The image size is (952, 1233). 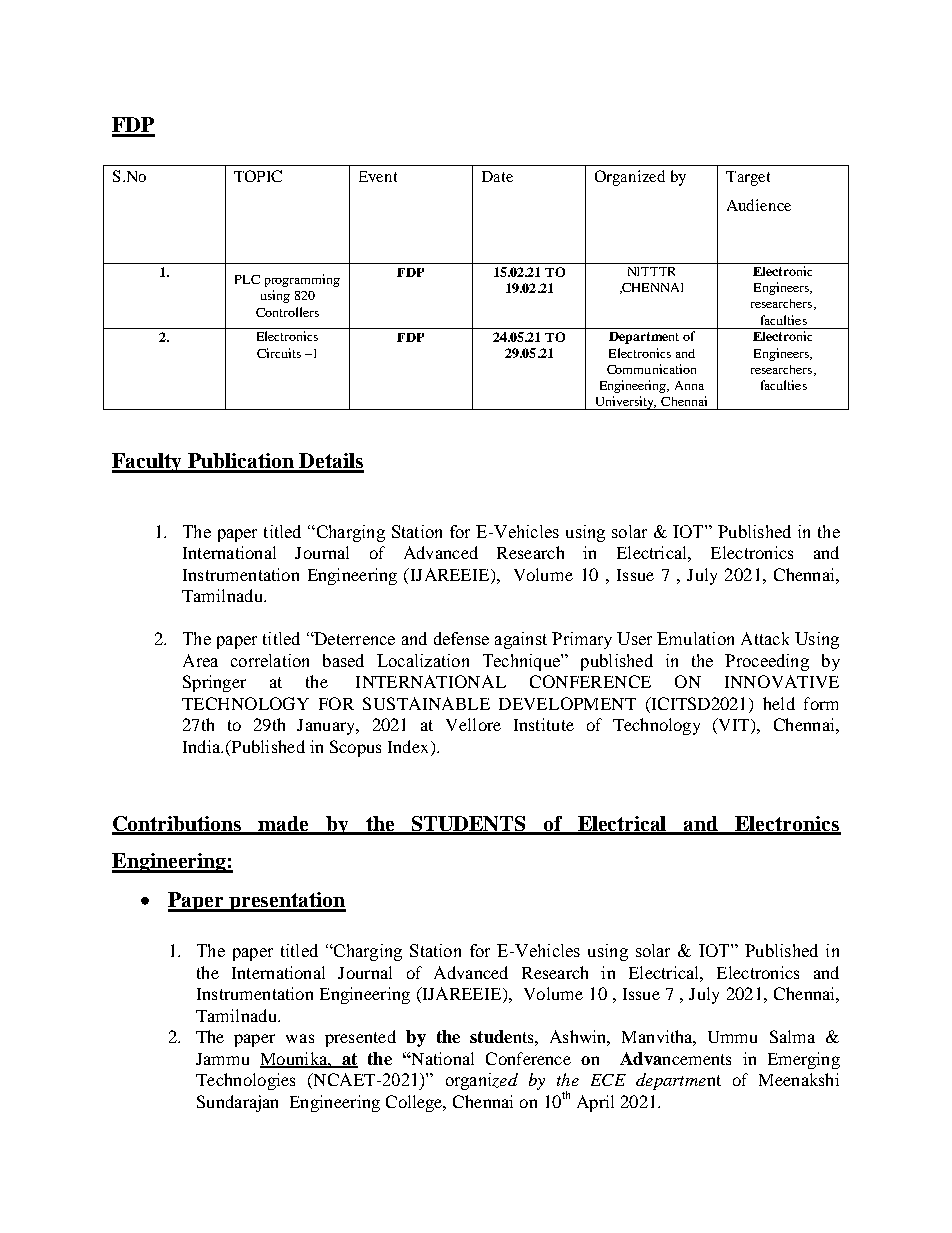 What do you see at coordinates (461, 638) in the screenshot?
I see `defense` at bounding box center [461, 638].
